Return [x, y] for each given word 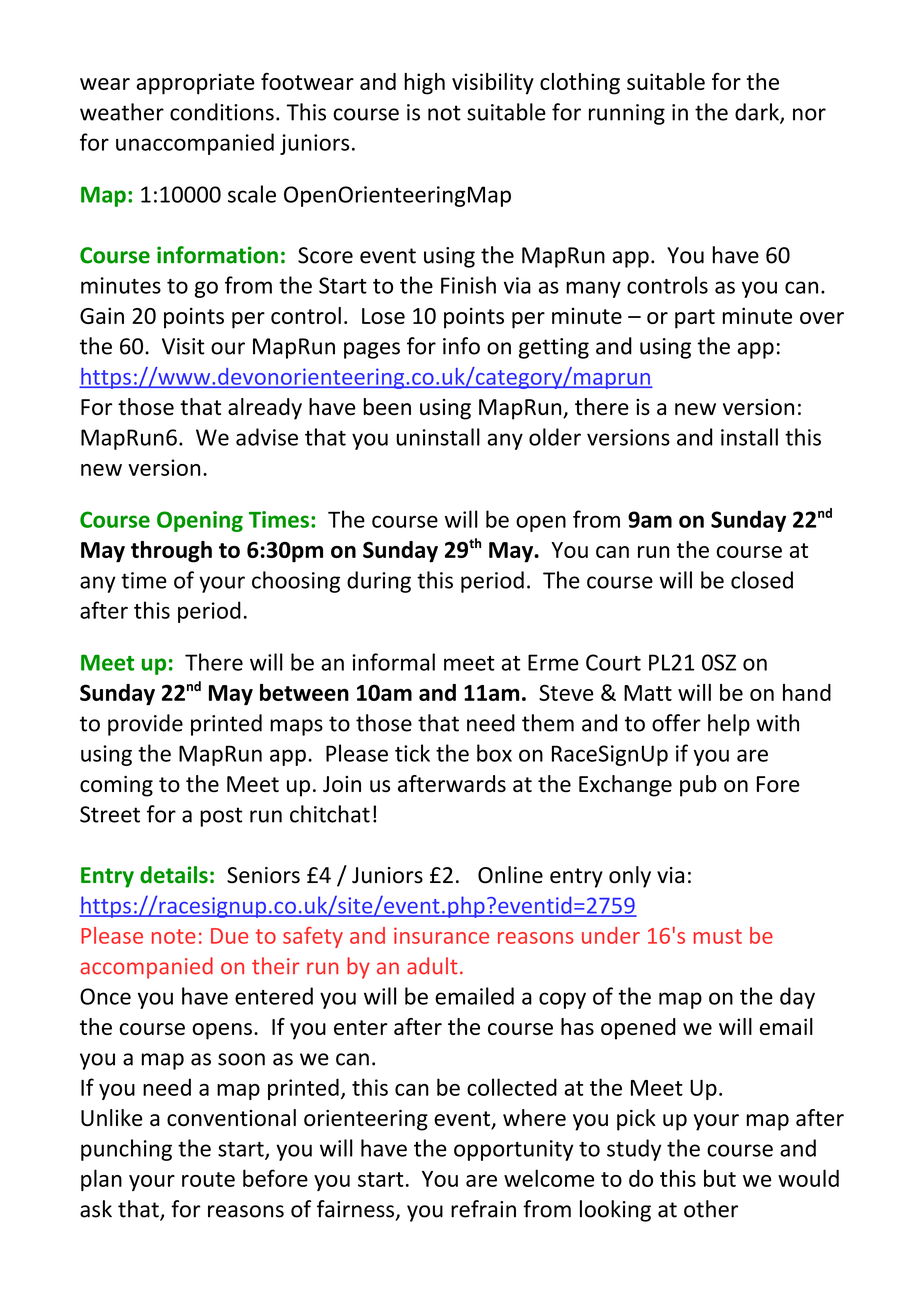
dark [758, 113]
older [555, 437]
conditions [222, 112]
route [208, 1179]
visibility [493, 84]
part [695, 319]
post [221, 817]
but [720, 1178]
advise [267, 437]
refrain [483, 1209]
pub [698, 786]
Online [510, 875]
